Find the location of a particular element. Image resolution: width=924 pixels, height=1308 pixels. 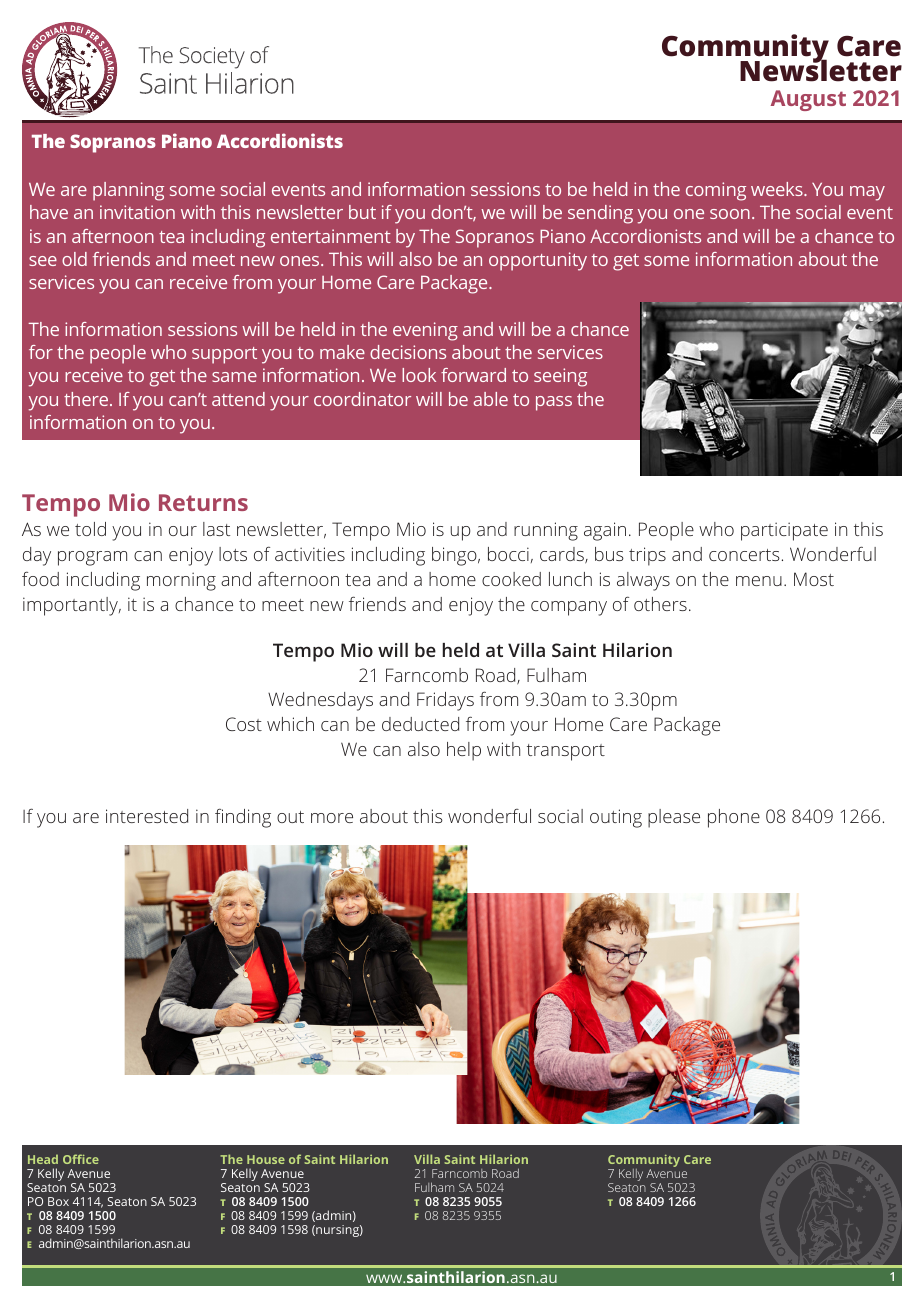

but is located at coordinates (362, 212).
